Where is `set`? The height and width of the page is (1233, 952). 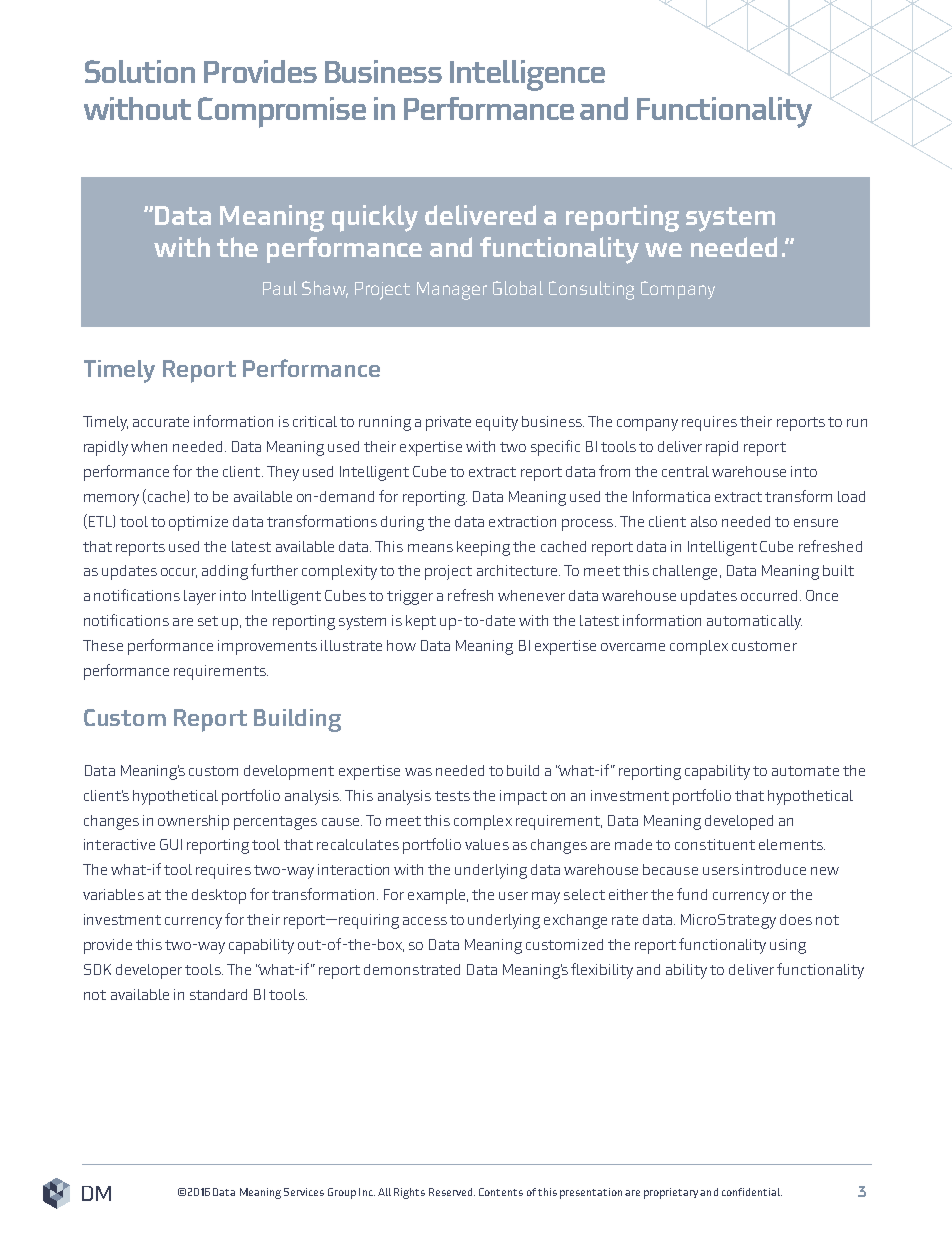
set is located at coordinates (208, 621).
